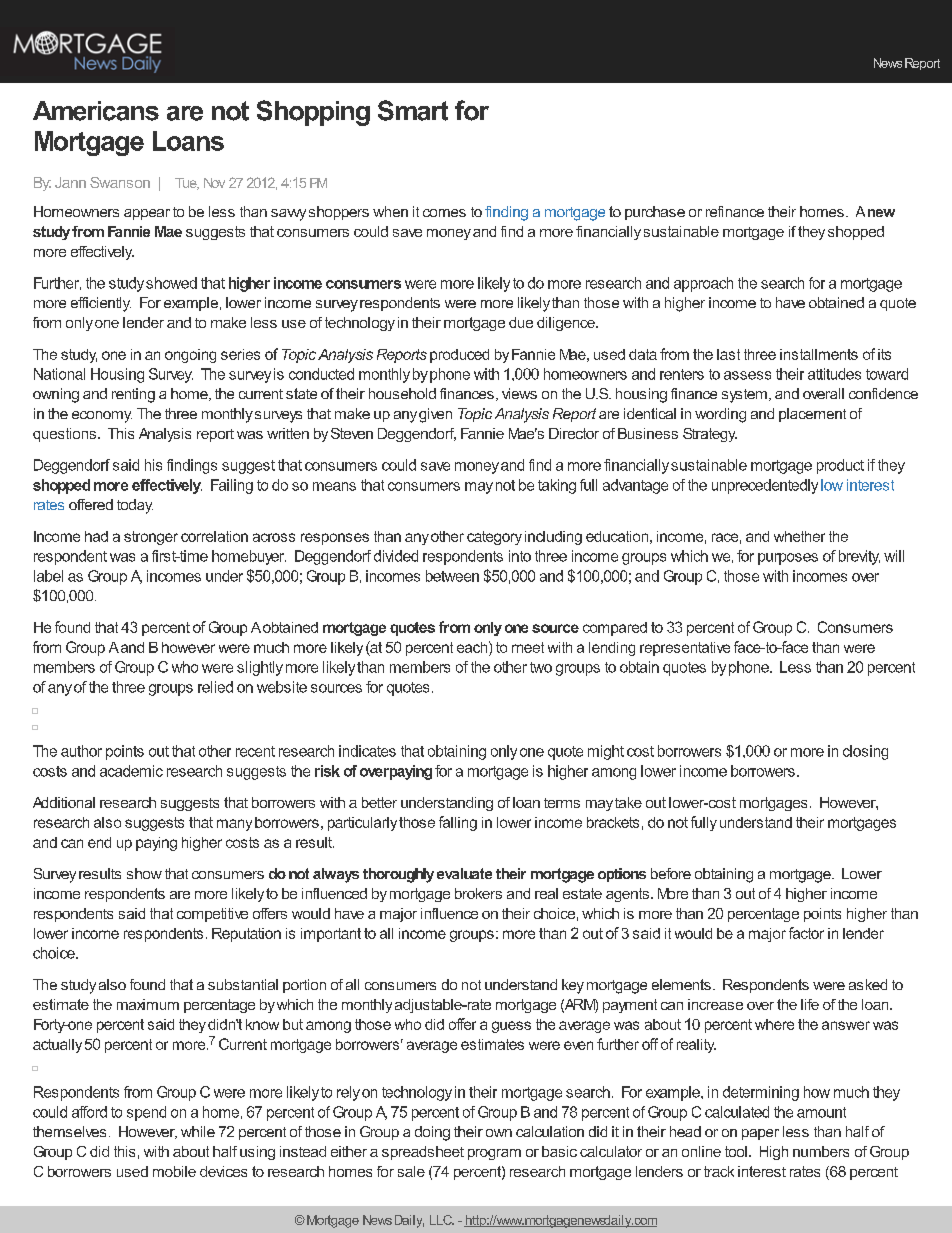 The width and height of the page is (952, 1233). I want to click on representative, so click(685, 649).
